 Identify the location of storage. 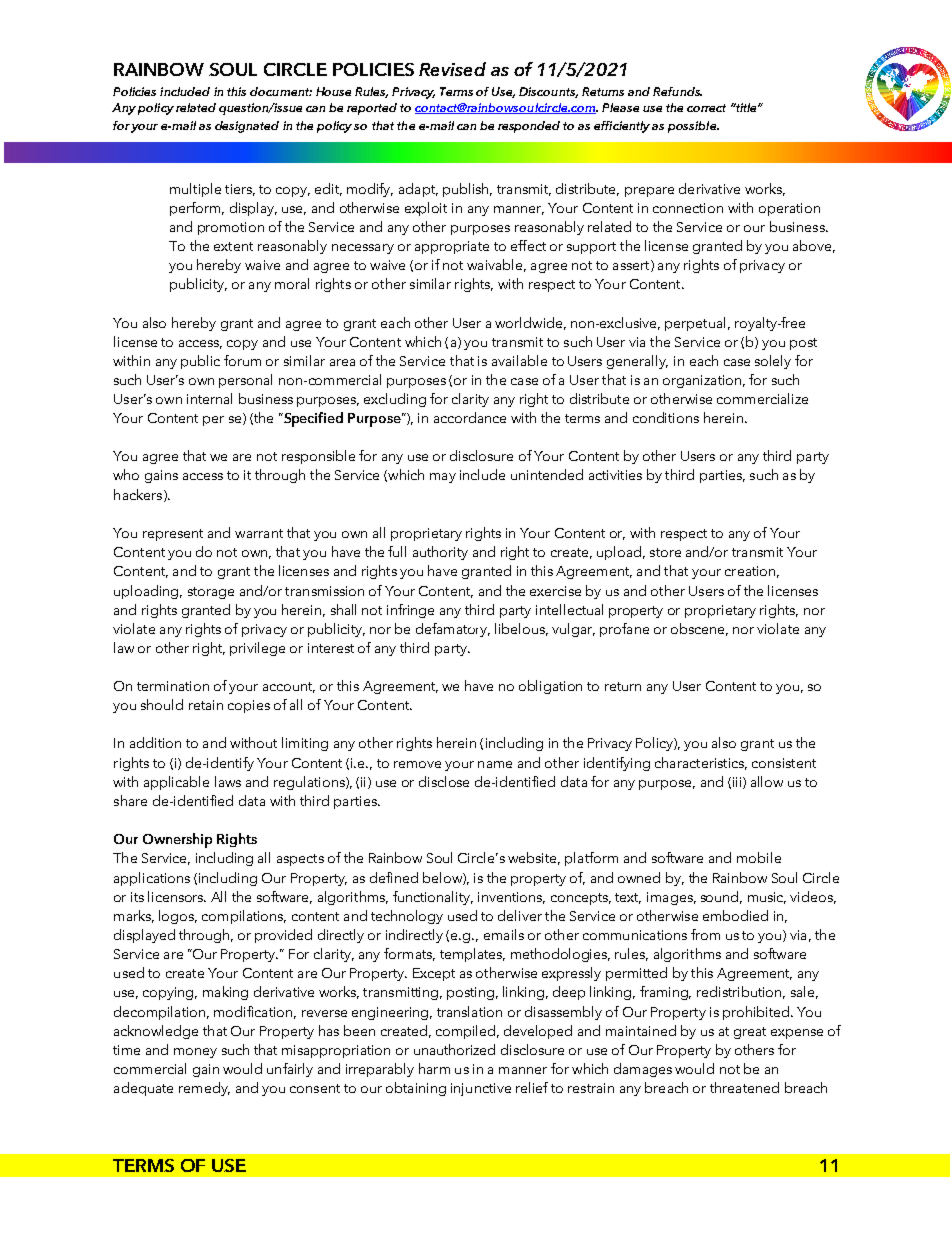
(211, 593).
